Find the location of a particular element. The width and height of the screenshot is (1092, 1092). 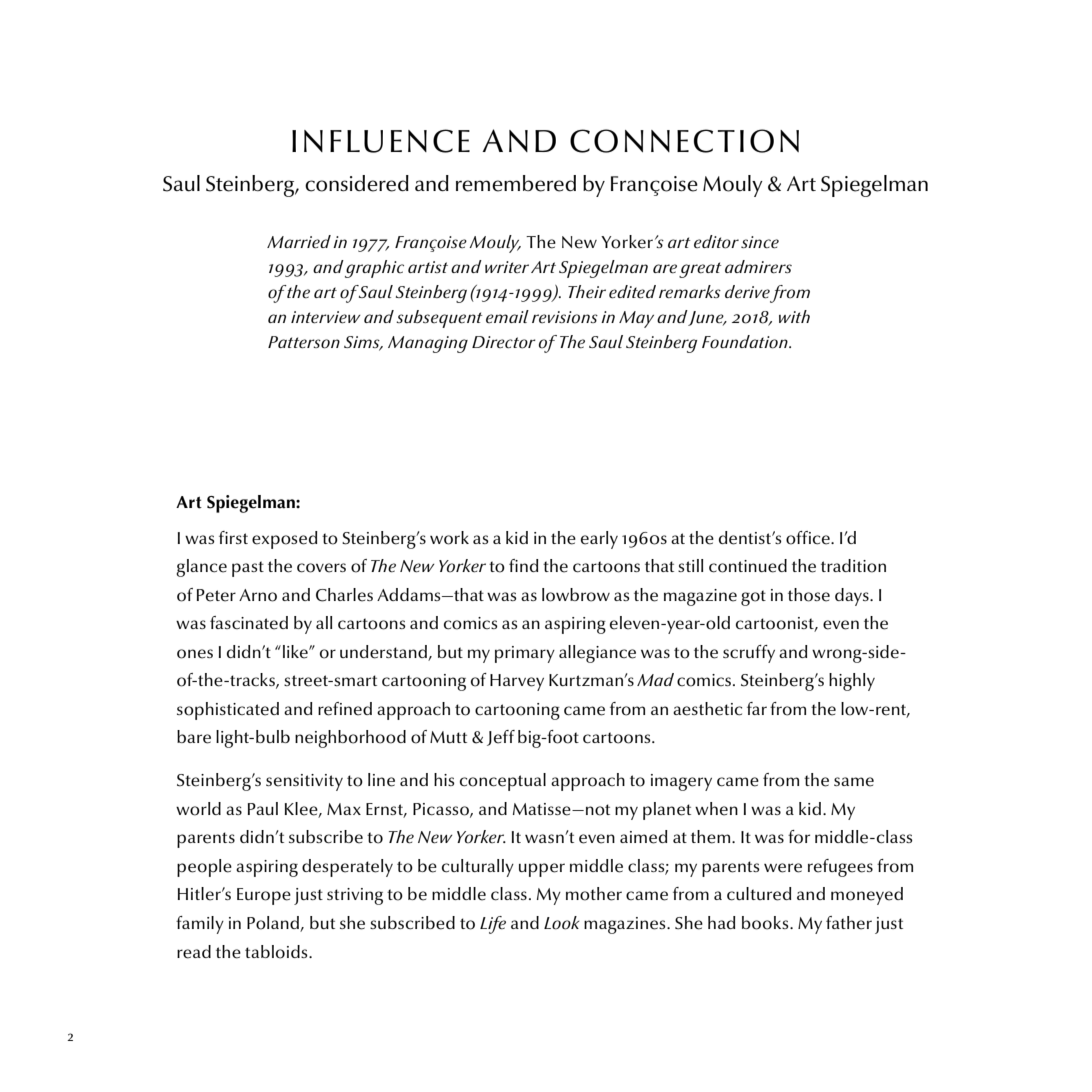

Look is located at coordinates (561, 923).
